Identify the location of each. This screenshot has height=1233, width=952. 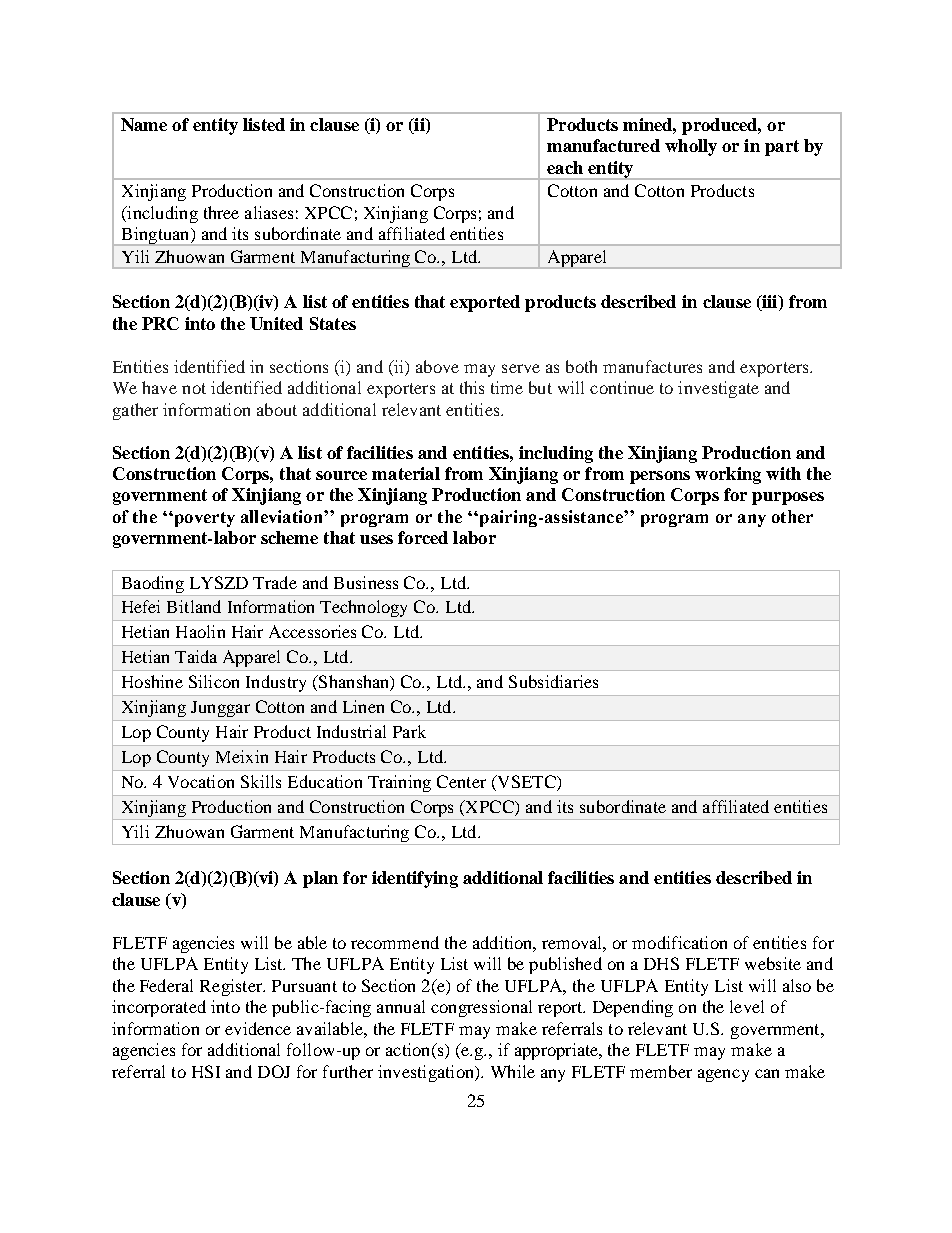
(565, 167).
